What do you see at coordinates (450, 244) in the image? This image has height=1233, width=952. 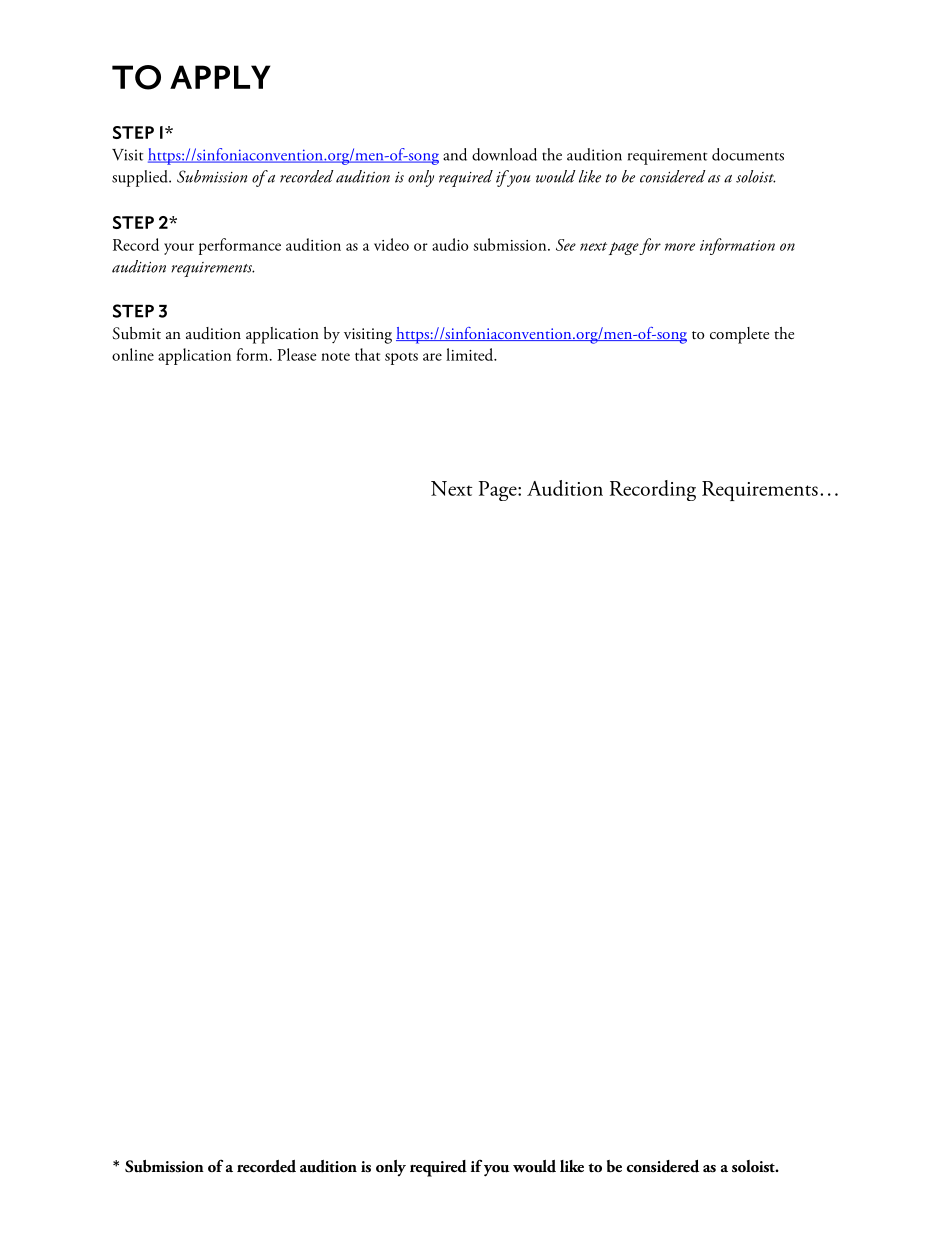 I see `audio` at bounding box center [450, 244].
